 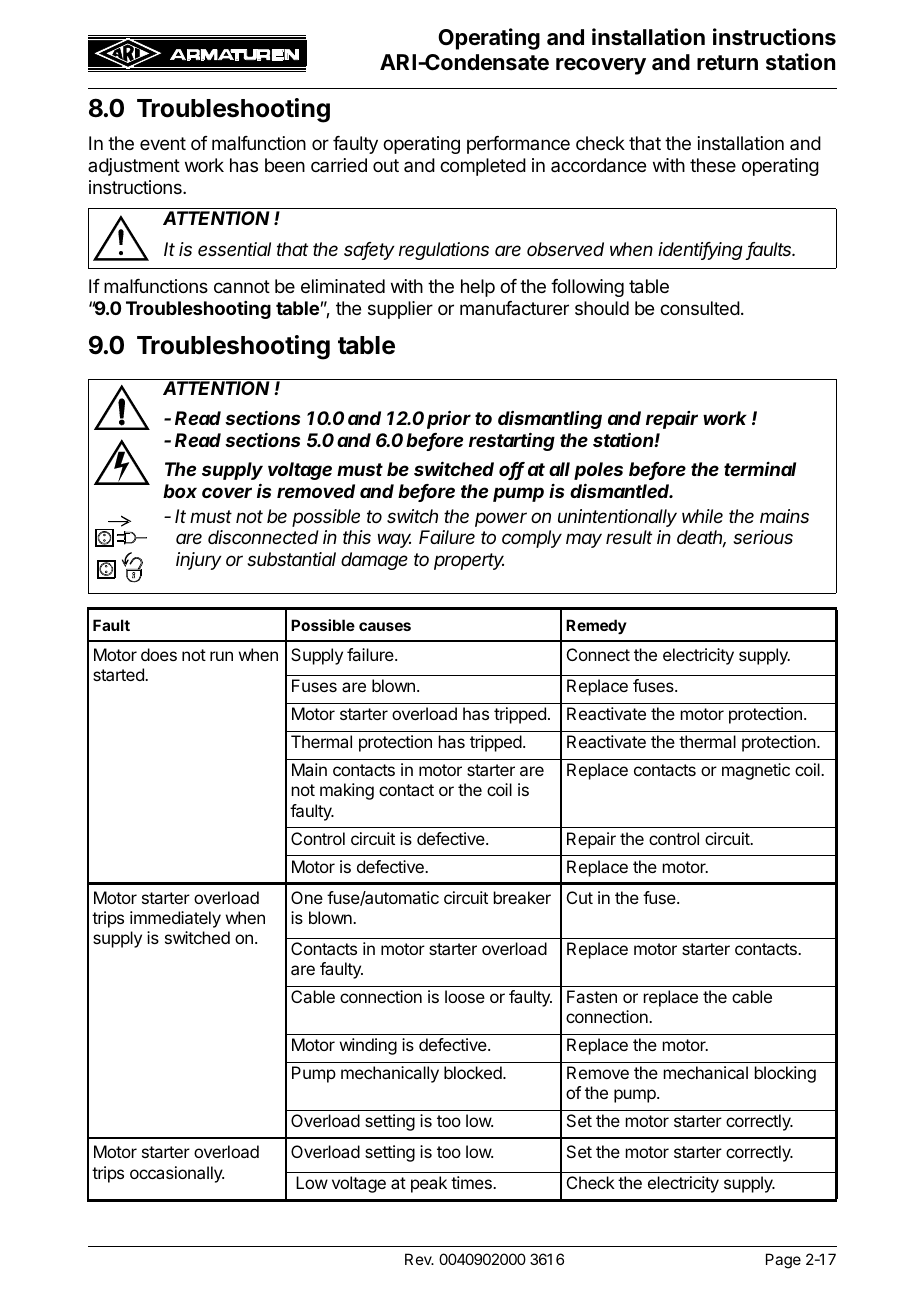 I want to click on return, so click(x=727, y=63).
